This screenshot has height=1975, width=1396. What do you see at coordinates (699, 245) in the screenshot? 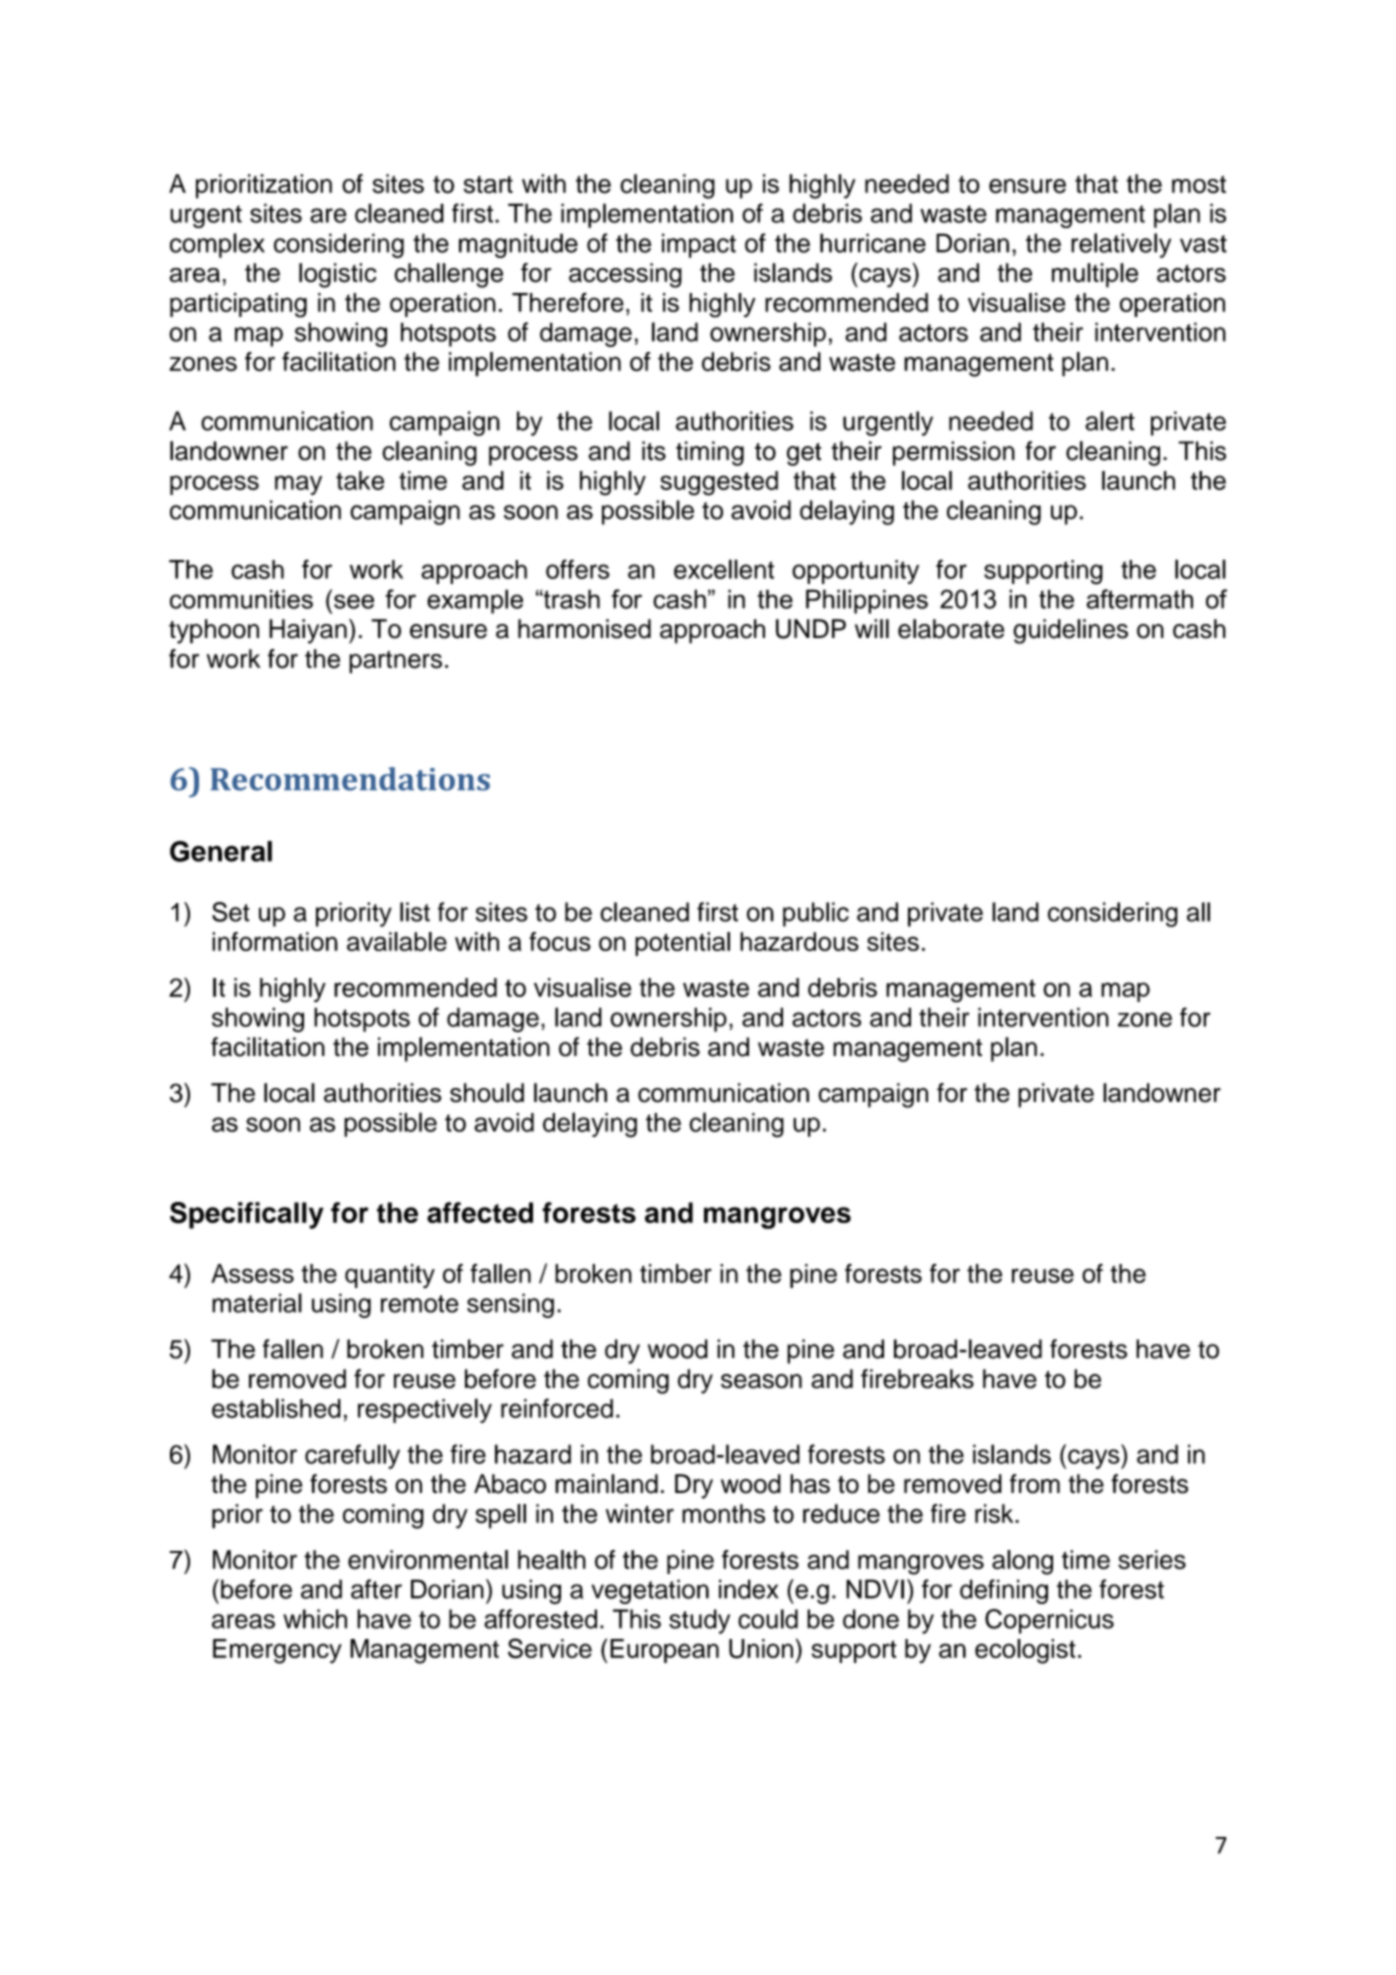
I see `impact` at bounding box center [699, 245].
